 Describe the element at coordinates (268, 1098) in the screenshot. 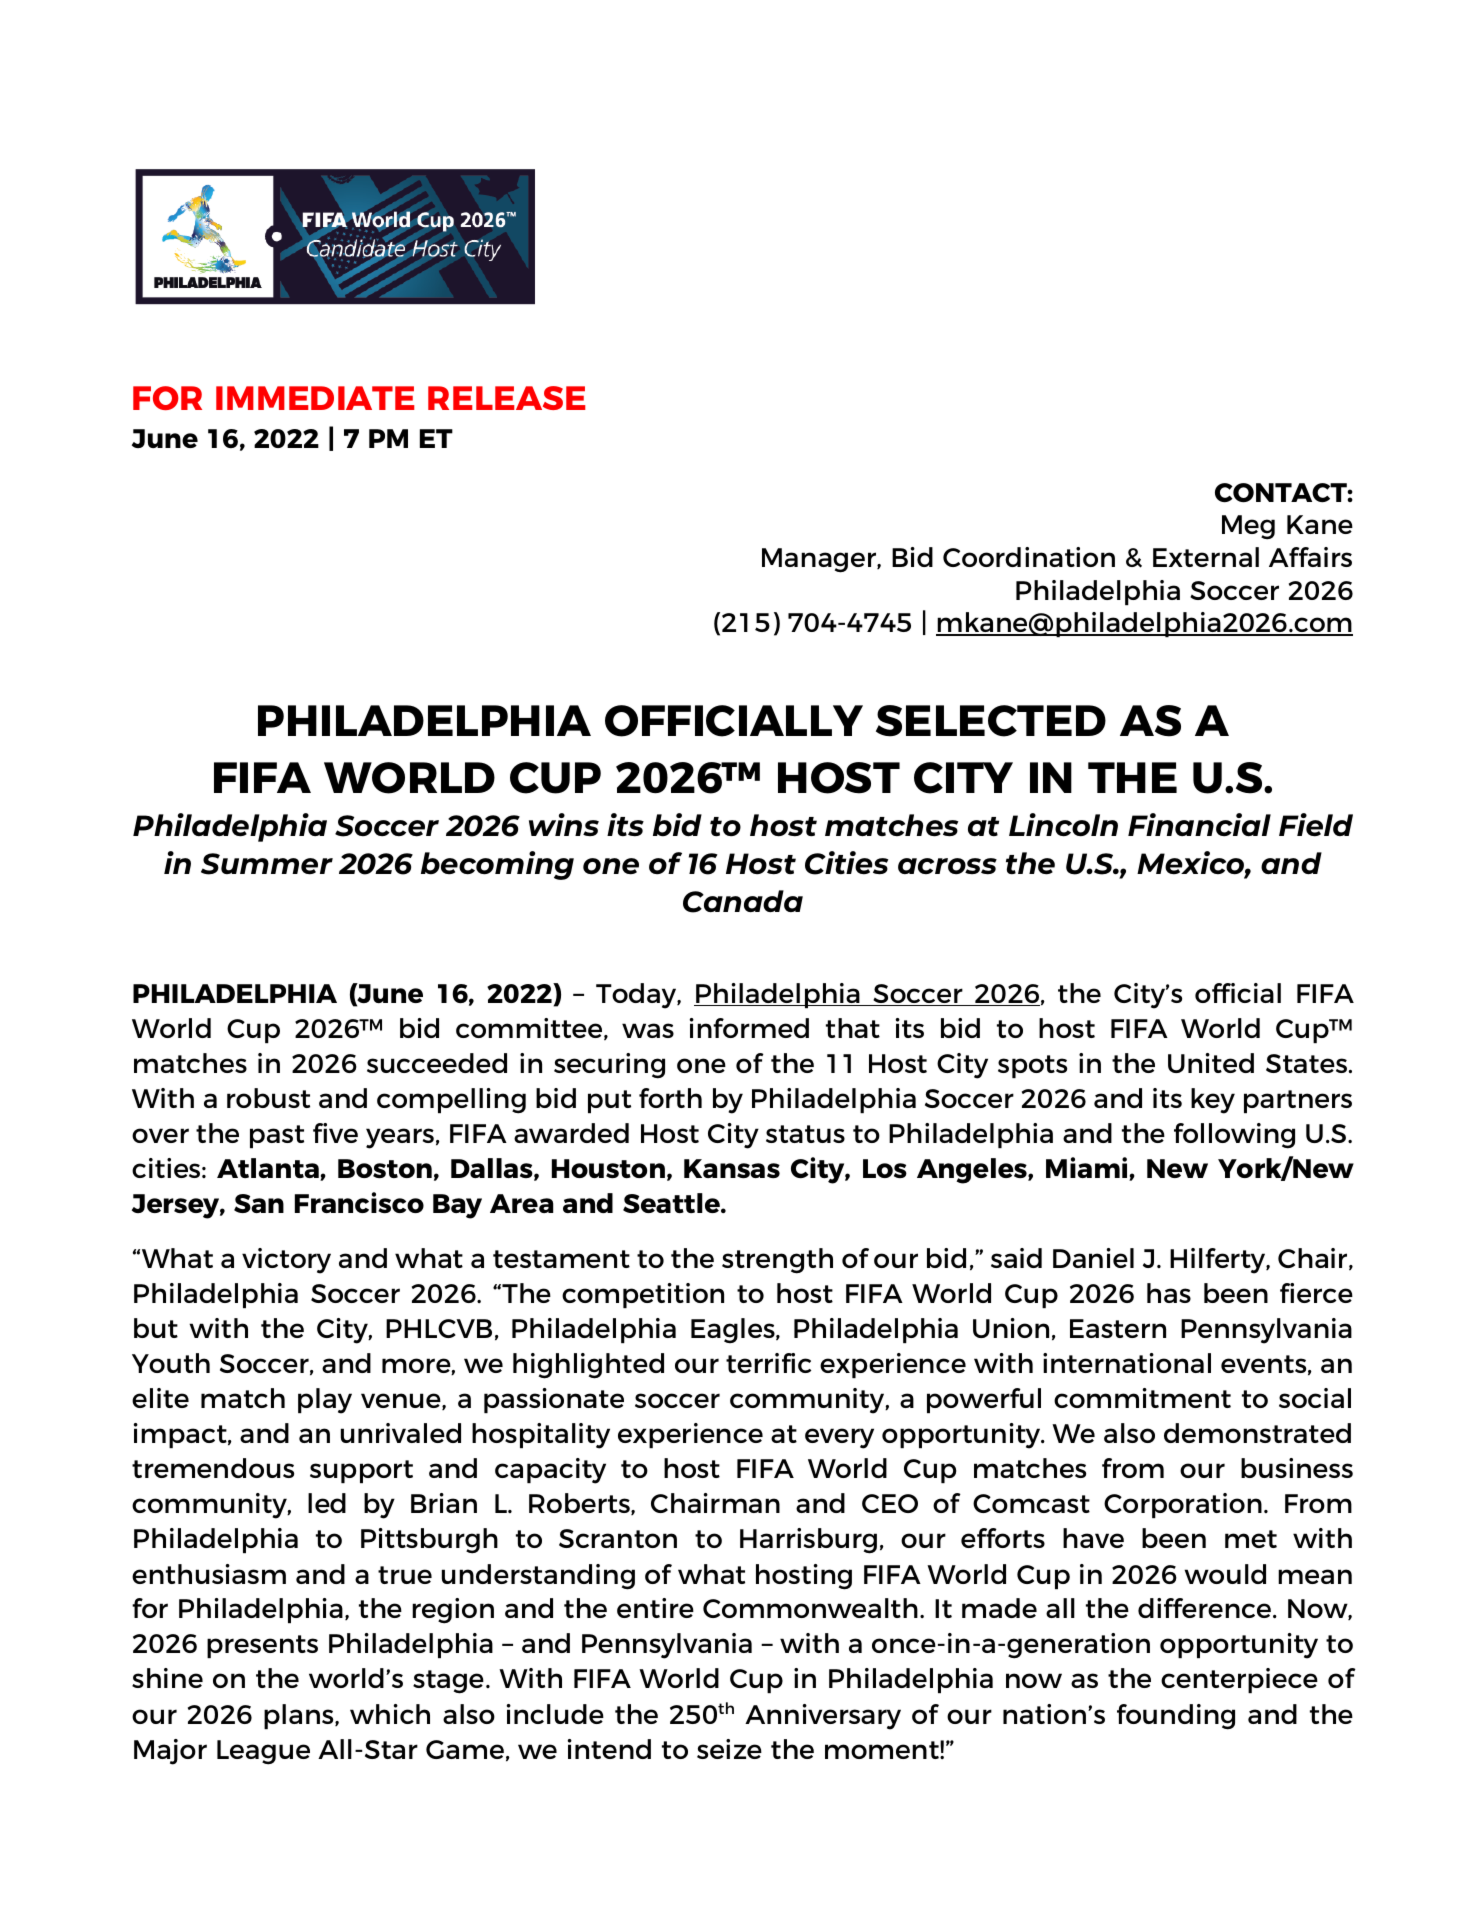

I see `robust` at that location.
